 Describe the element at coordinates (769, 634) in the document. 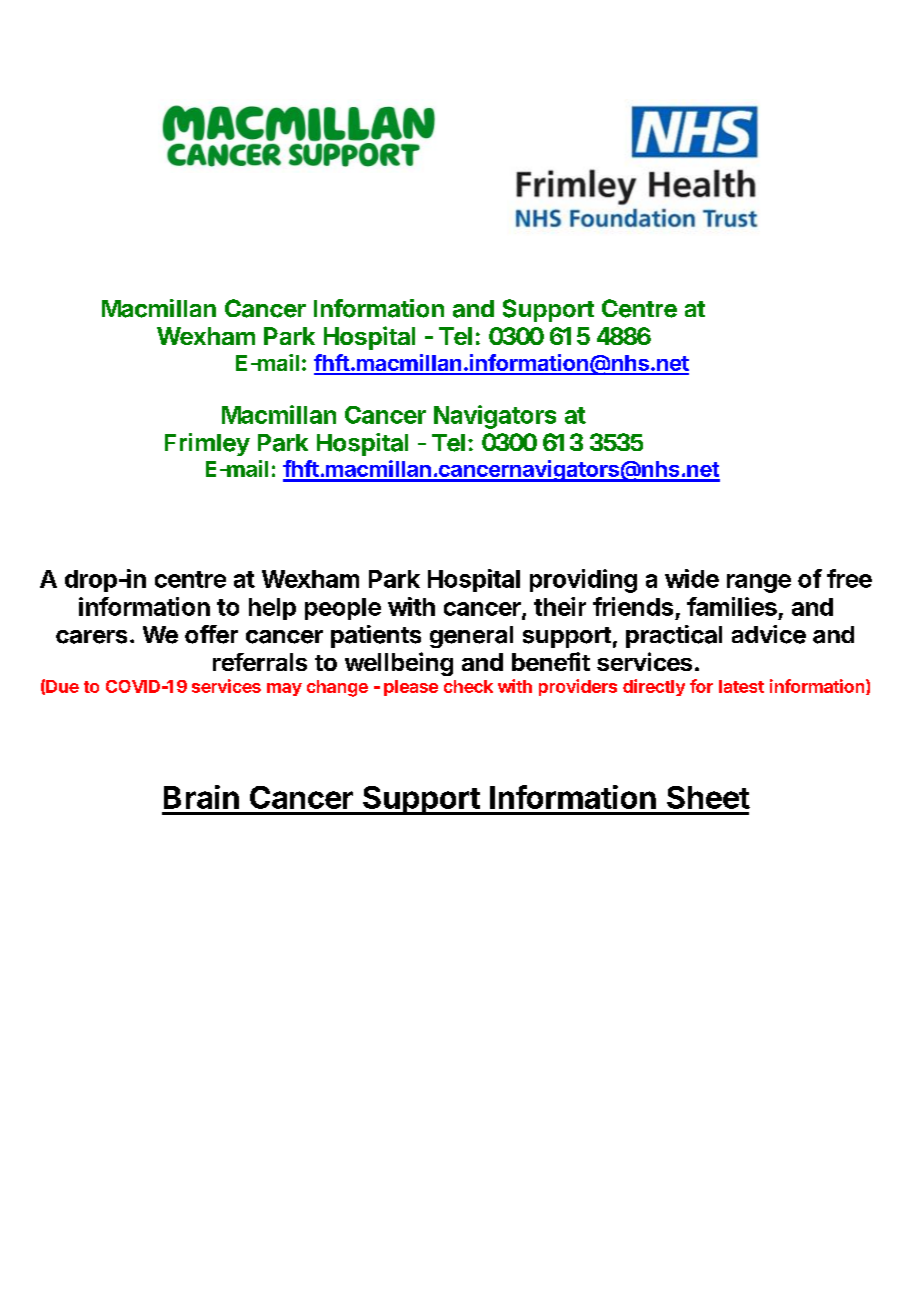

I see `advice` at that location.
